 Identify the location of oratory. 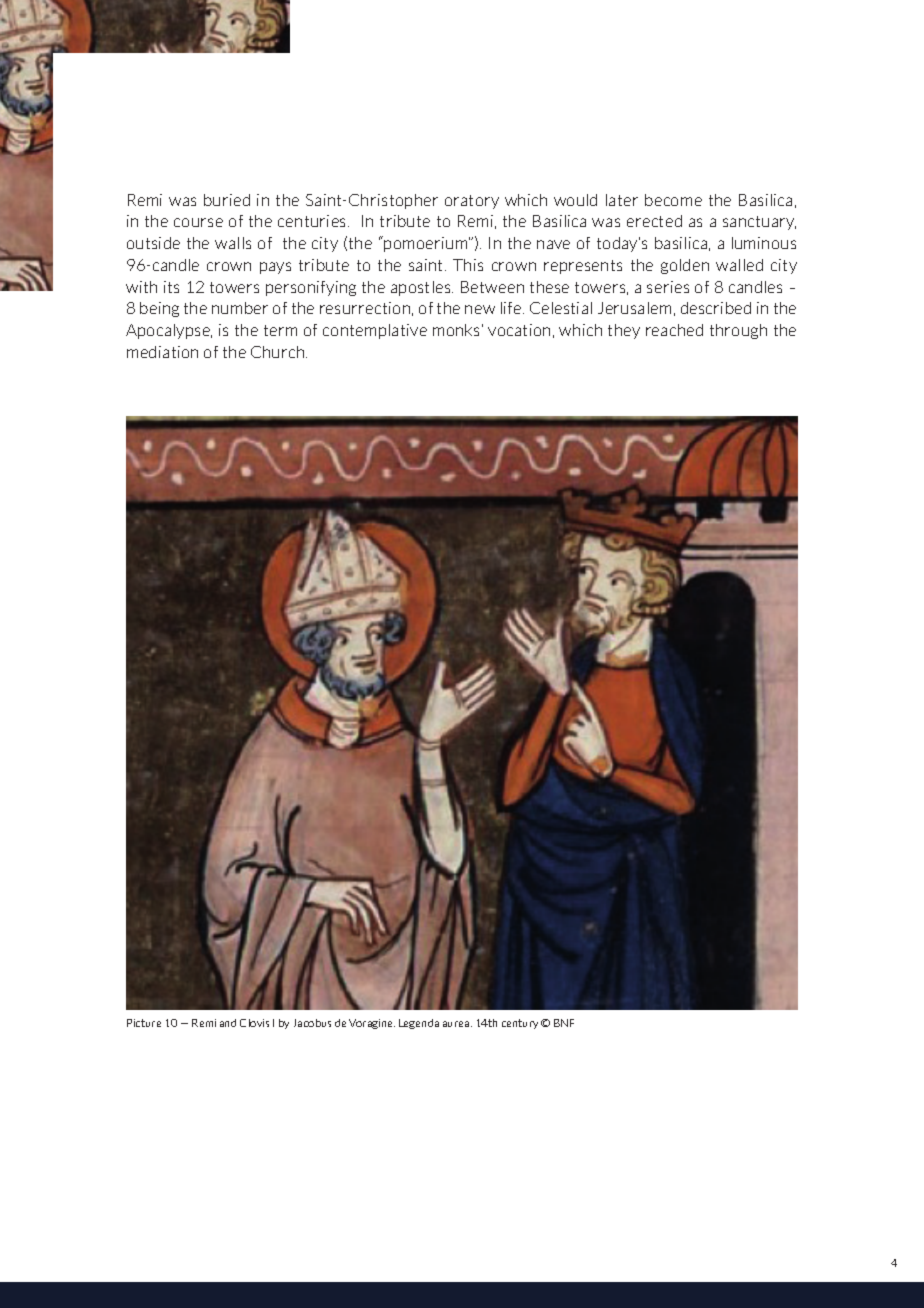
(472, 202).
